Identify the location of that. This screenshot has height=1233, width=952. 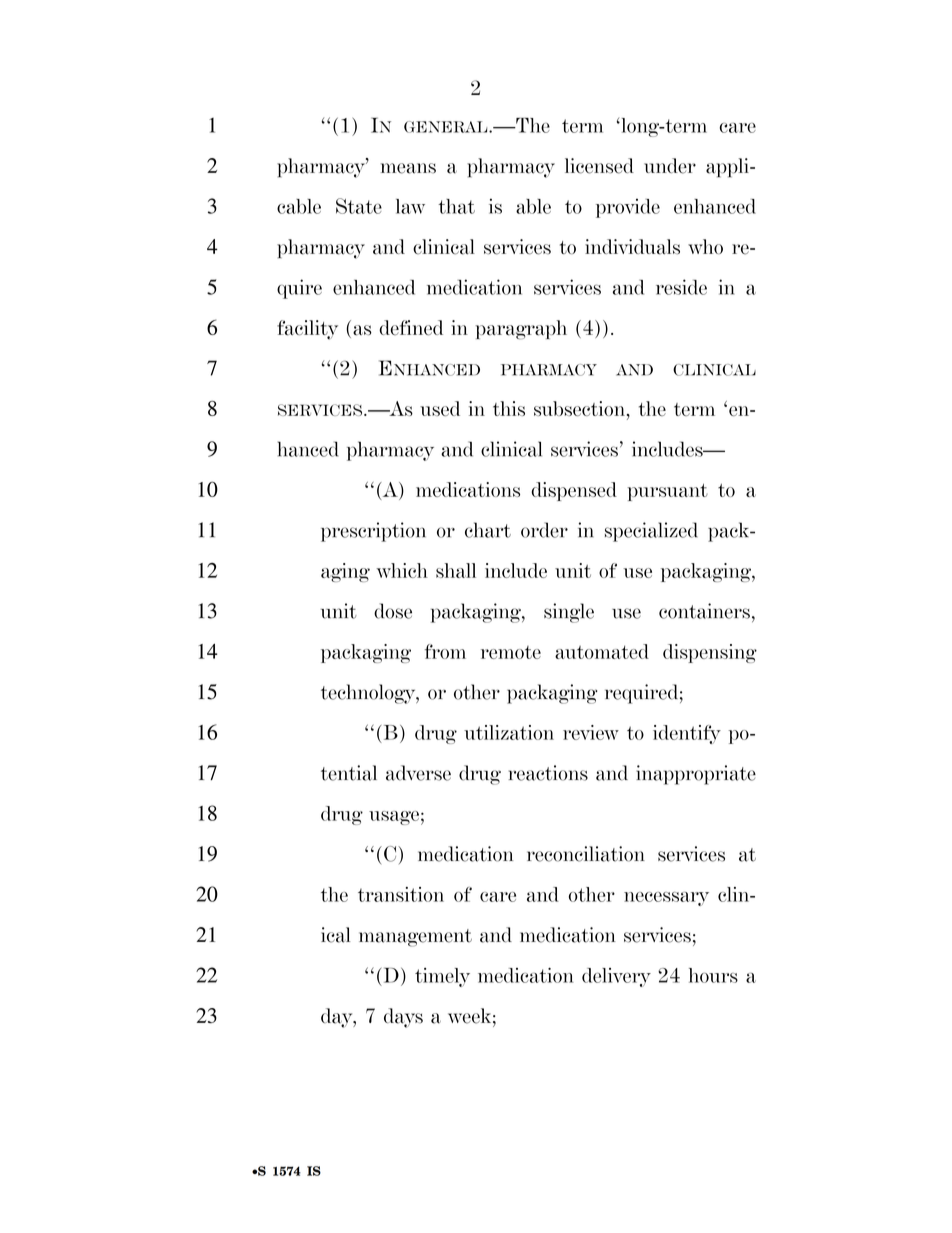
(456, 206).
